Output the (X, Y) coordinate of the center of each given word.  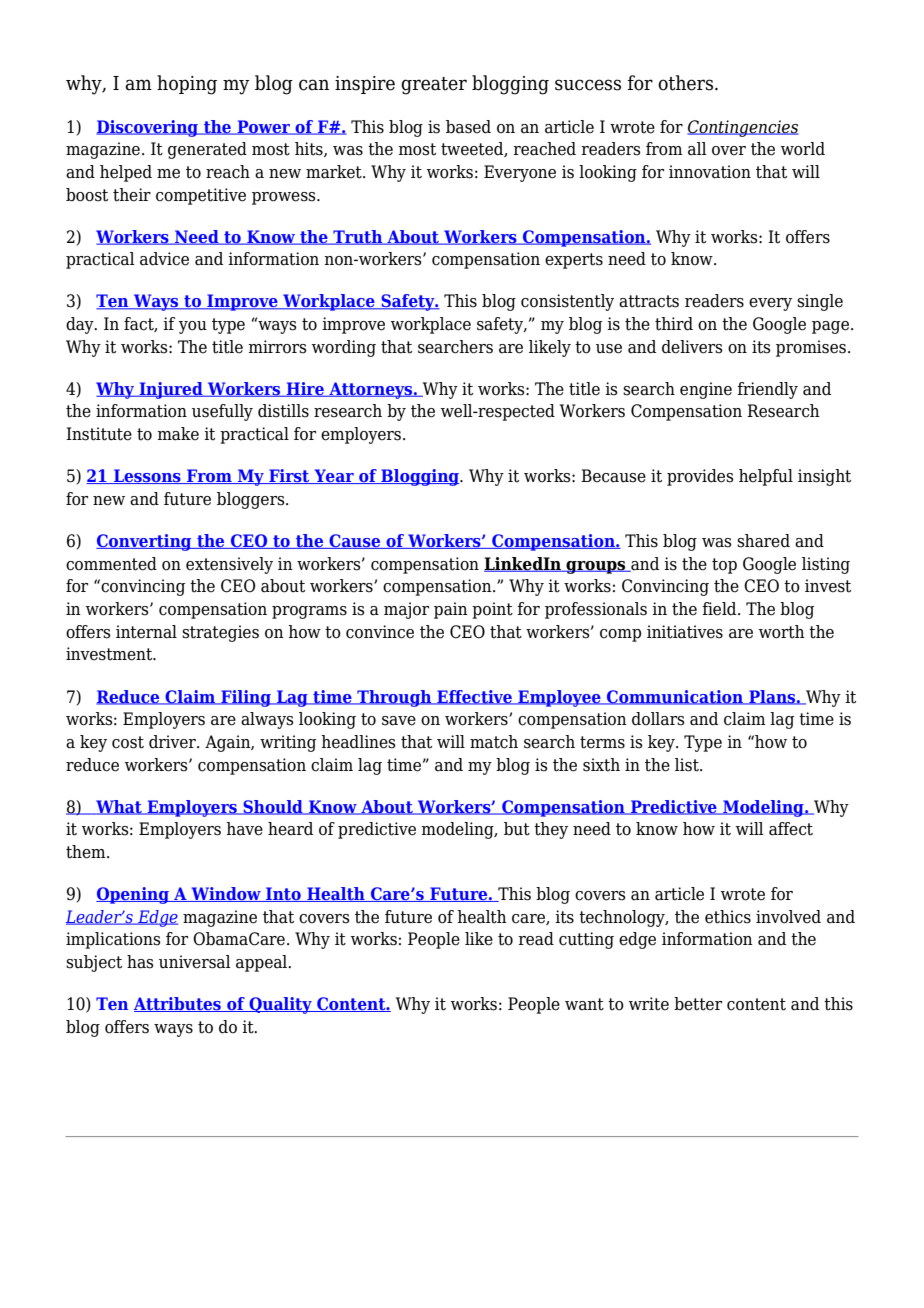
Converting (145, 542)
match (494, 742)
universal (195, 962)
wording (344, 348)
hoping (187, 85)
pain (451, 610)
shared (763, 541)
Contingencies (743, 128)
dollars (658, 719)
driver (173, 742)
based (468, 127)
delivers (692, 347)
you (193, 327)
